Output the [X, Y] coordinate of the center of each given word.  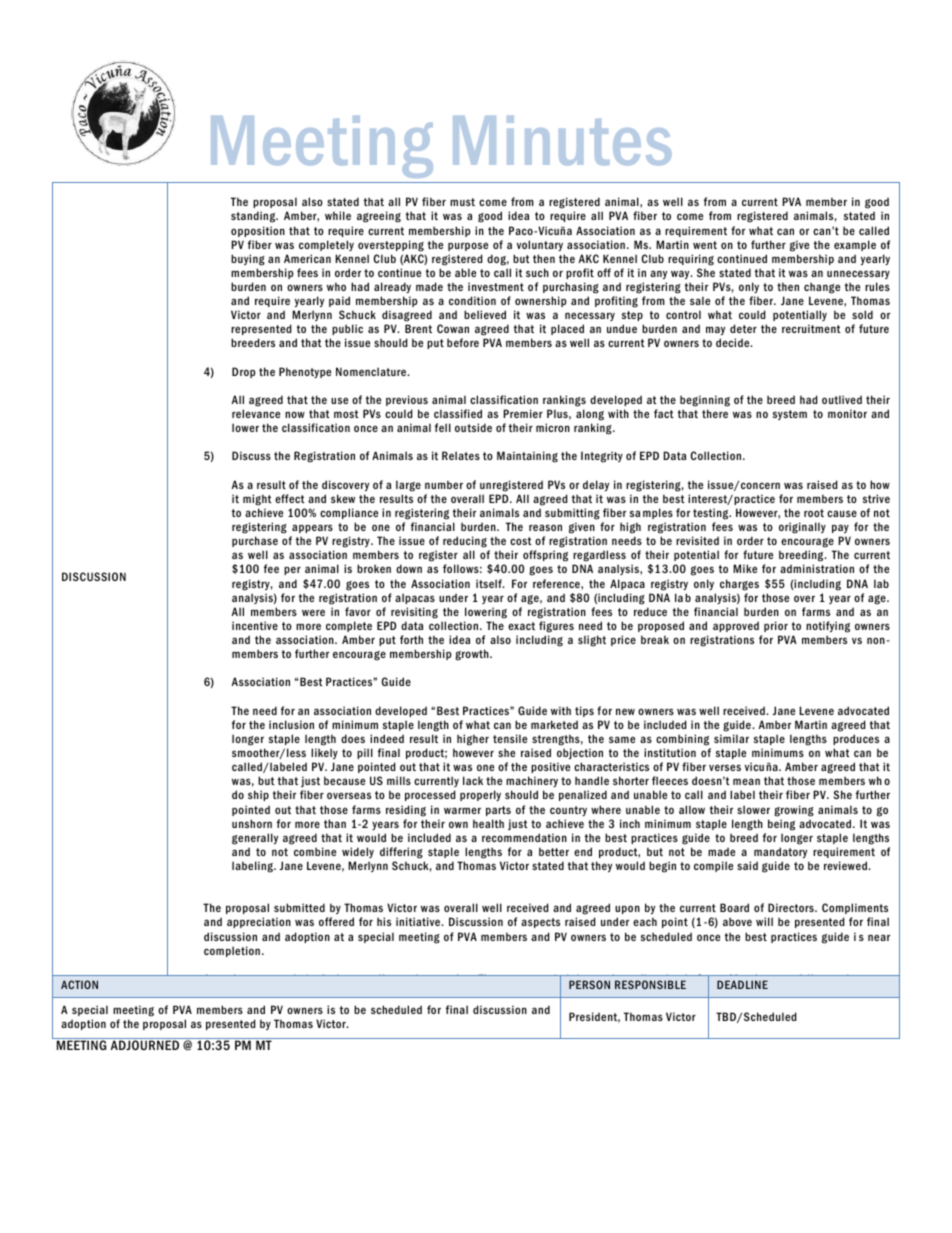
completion [232, 951]
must [462, 202]
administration [817, 568]
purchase [255, 541]
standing [254, 217]
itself [490, 583]
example [855, 245]
